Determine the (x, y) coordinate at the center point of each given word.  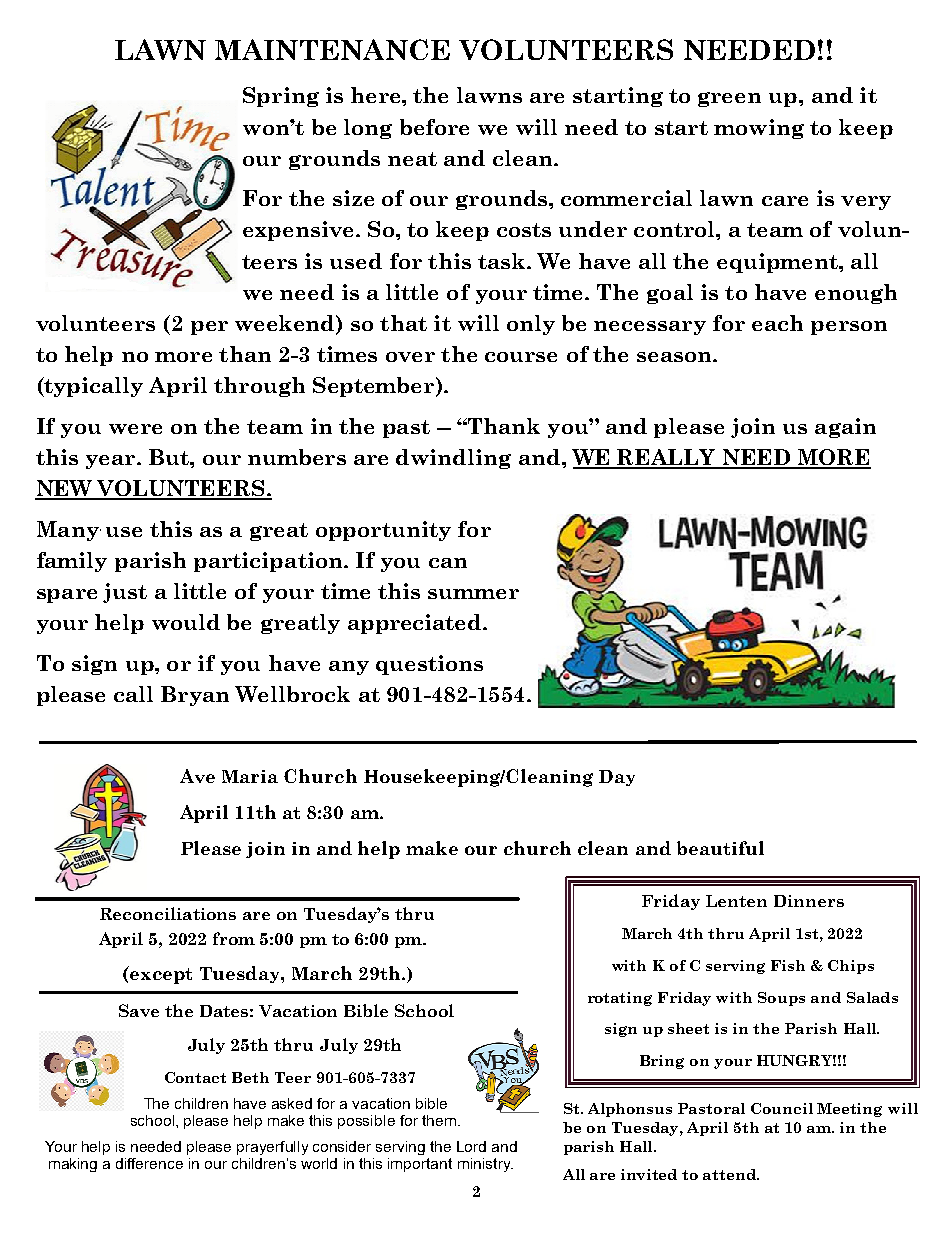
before (434, 127)
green (729, 99)
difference (149, 1163)
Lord (471, 1146)
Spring (281, 97)
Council (782, 1108)
